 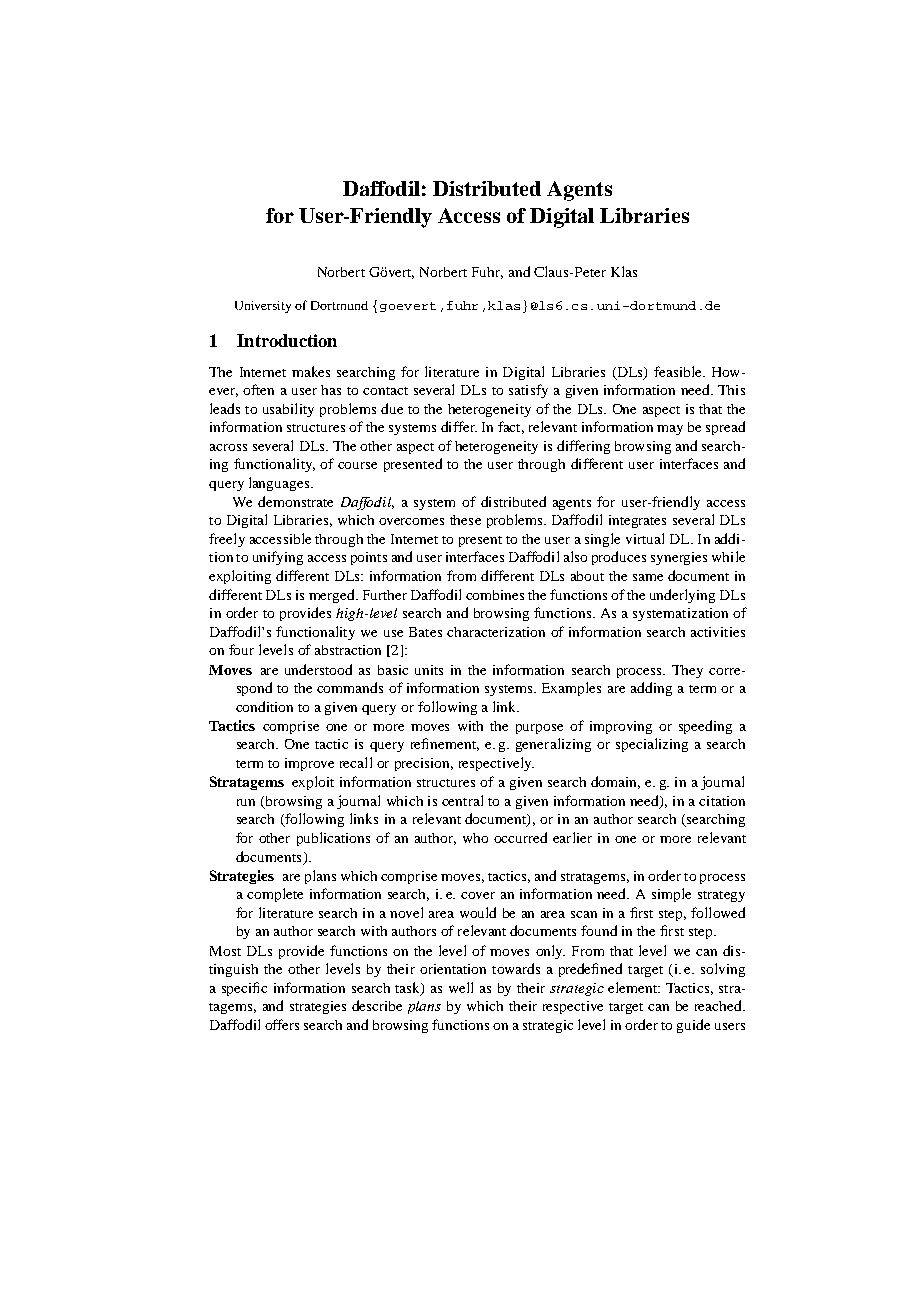 I want to click on guide, so click(x=693, y=1026).
